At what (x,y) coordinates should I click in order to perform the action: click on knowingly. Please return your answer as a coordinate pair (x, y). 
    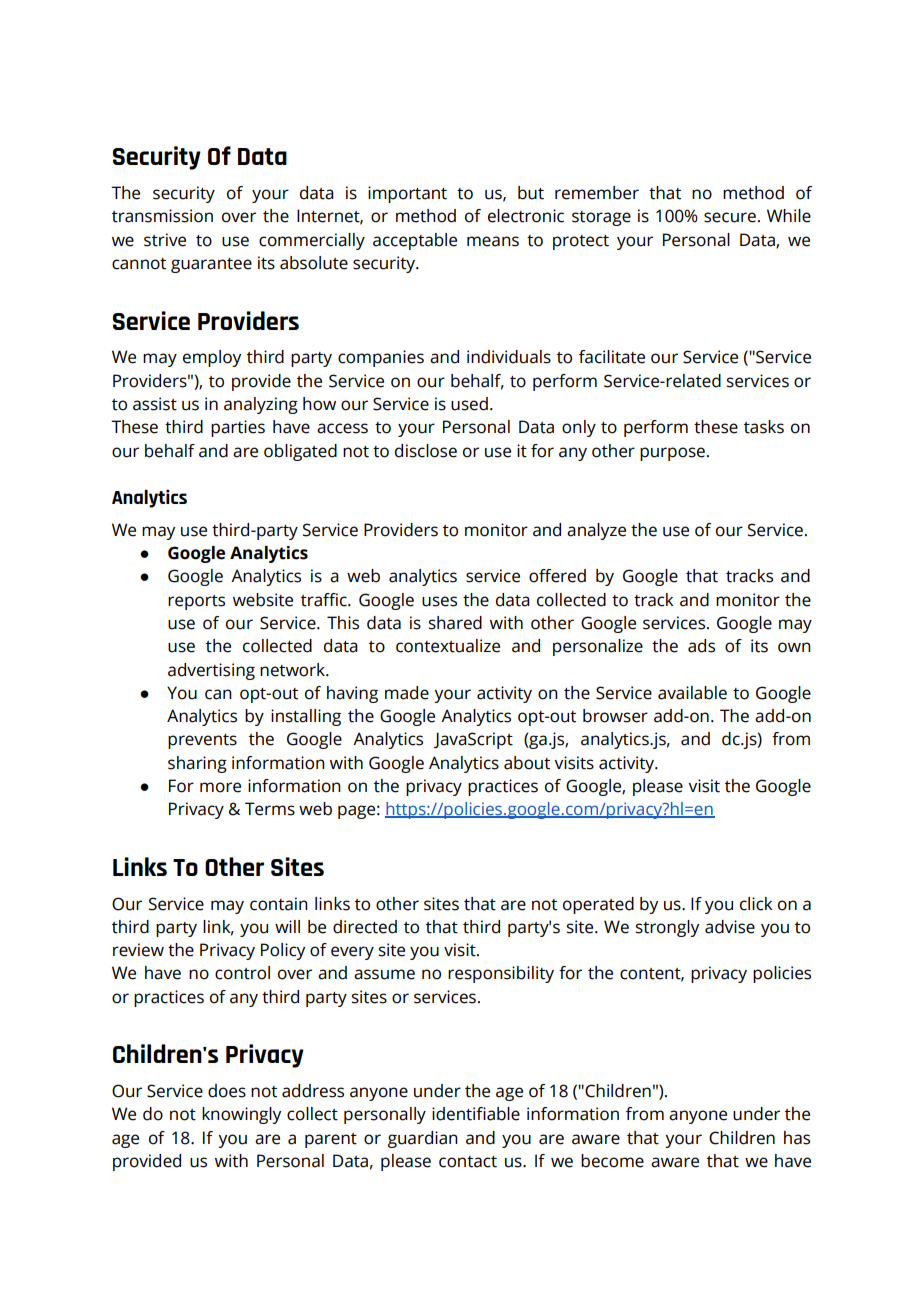
    Looking at the image, I should click on (241, 1115).
